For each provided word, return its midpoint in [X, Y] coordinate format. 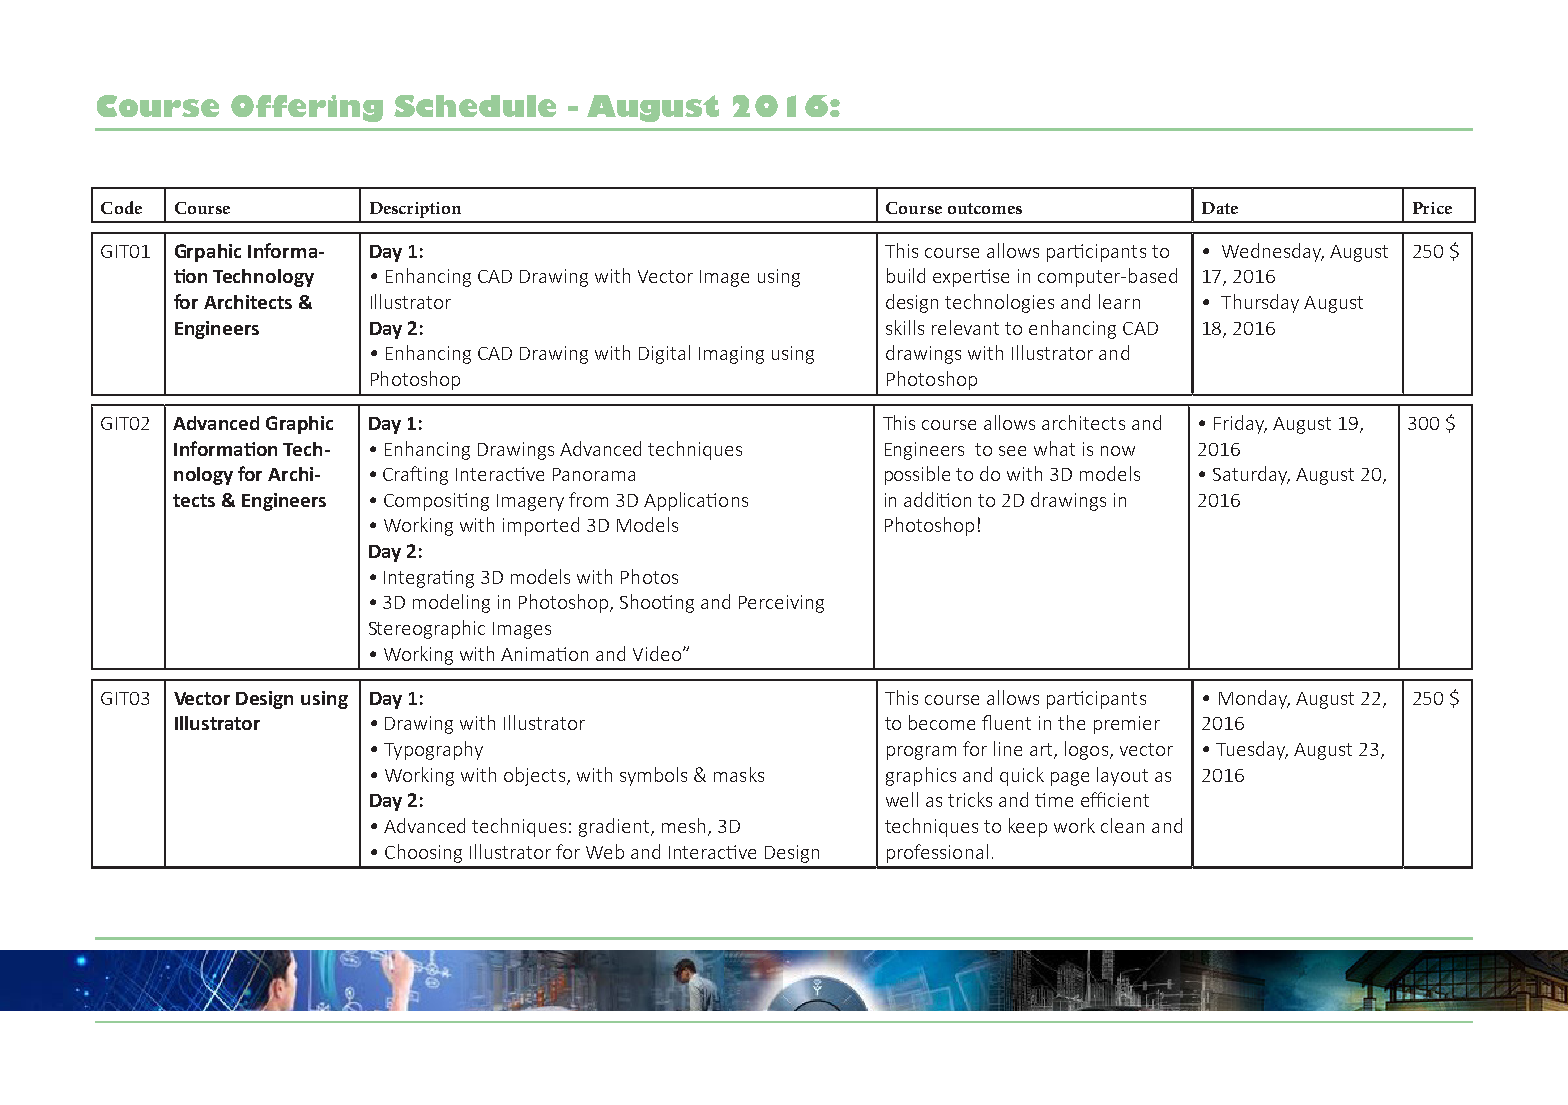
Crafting [415, 475]
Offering [307, 108]
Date [1220, 208]
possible [917, 475]
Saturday [1251, 475]
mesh [683, 825]
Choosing [423, 853]
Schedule [475, 106]
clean [1122, 825]
